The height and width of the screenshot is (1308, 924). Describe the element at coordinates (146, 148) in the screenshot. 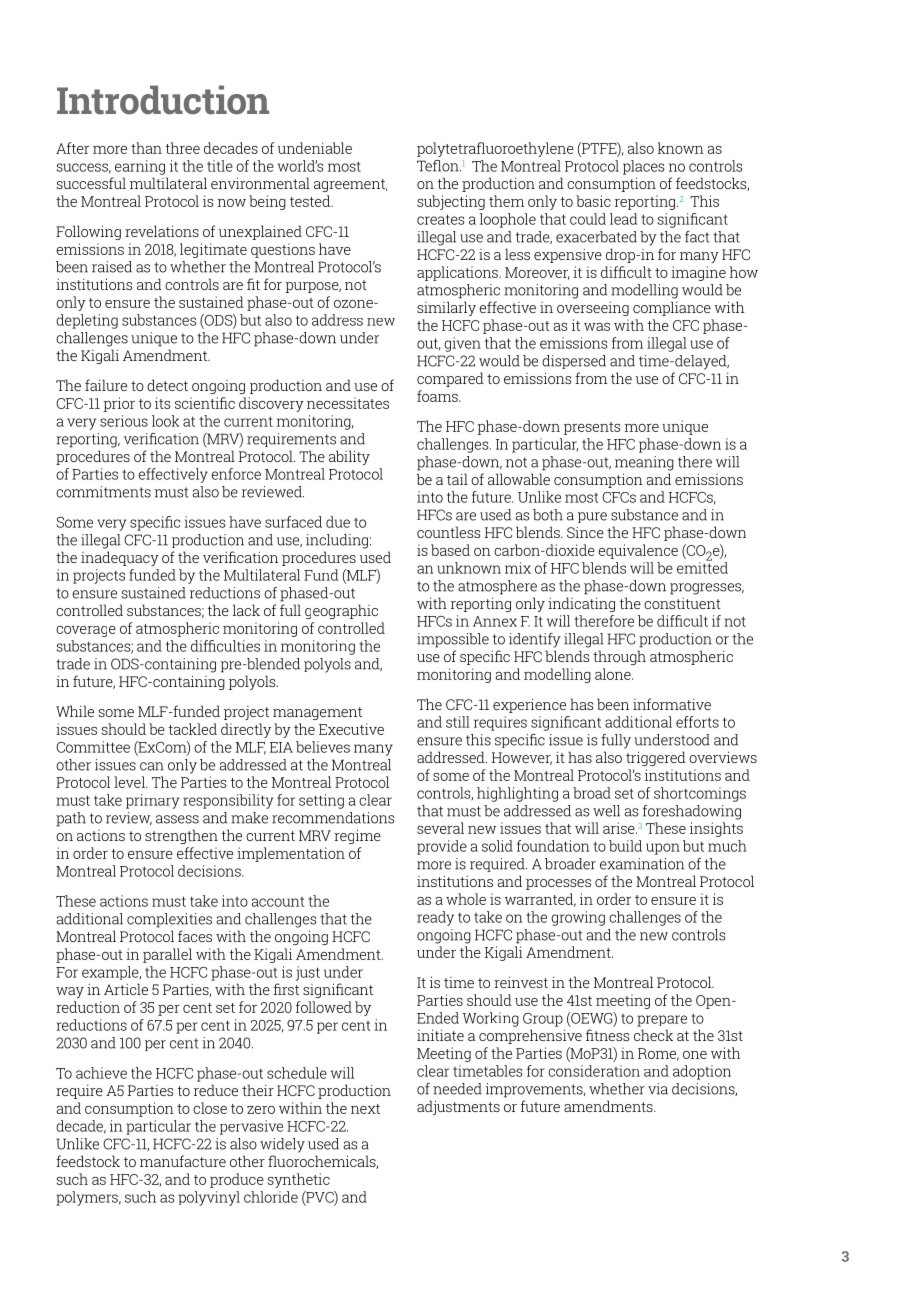

I see `than` at that location.
